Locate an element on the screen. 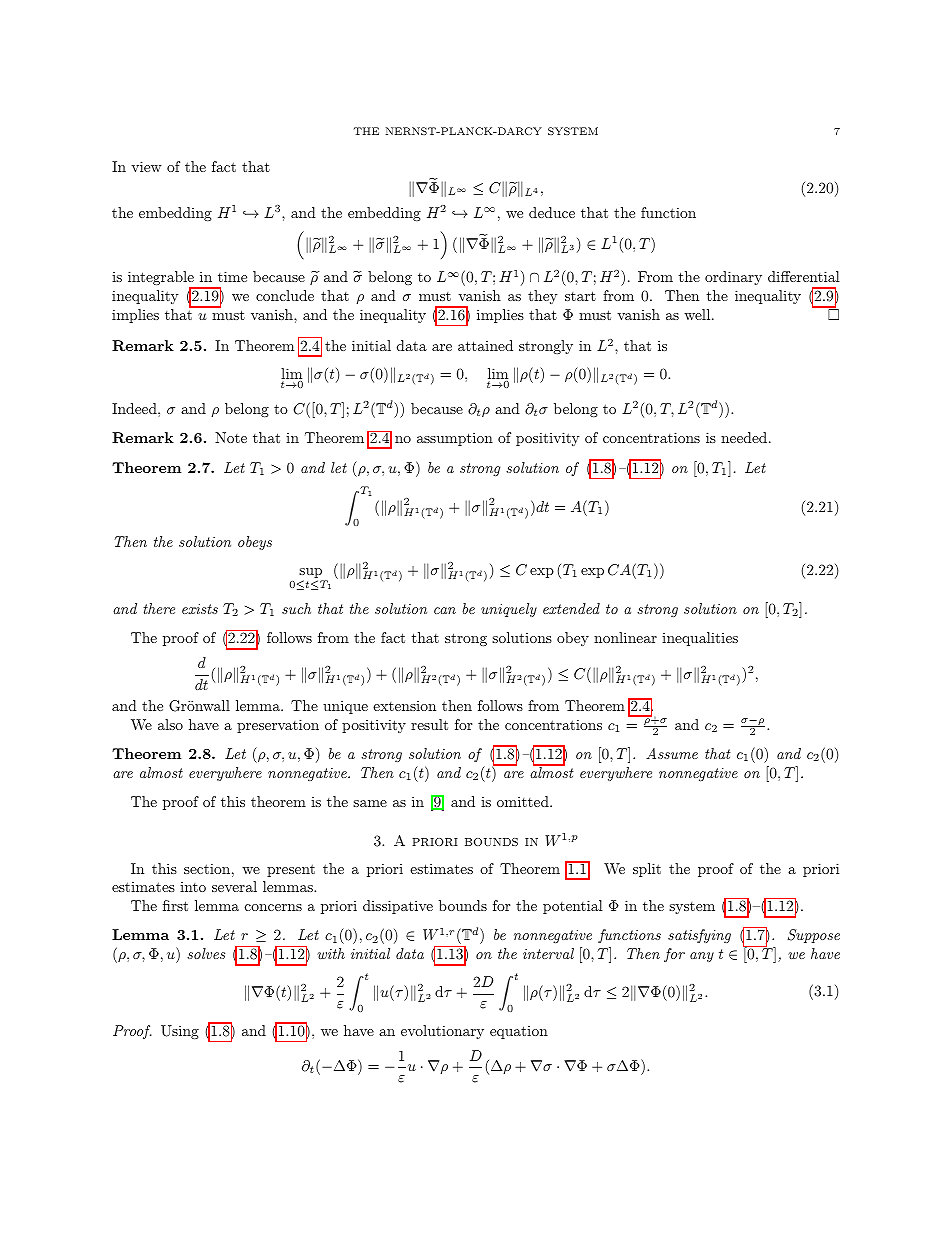 The height and width of the screenshot is (1233, 952). ordinary is located at coordinates (733, 278).
